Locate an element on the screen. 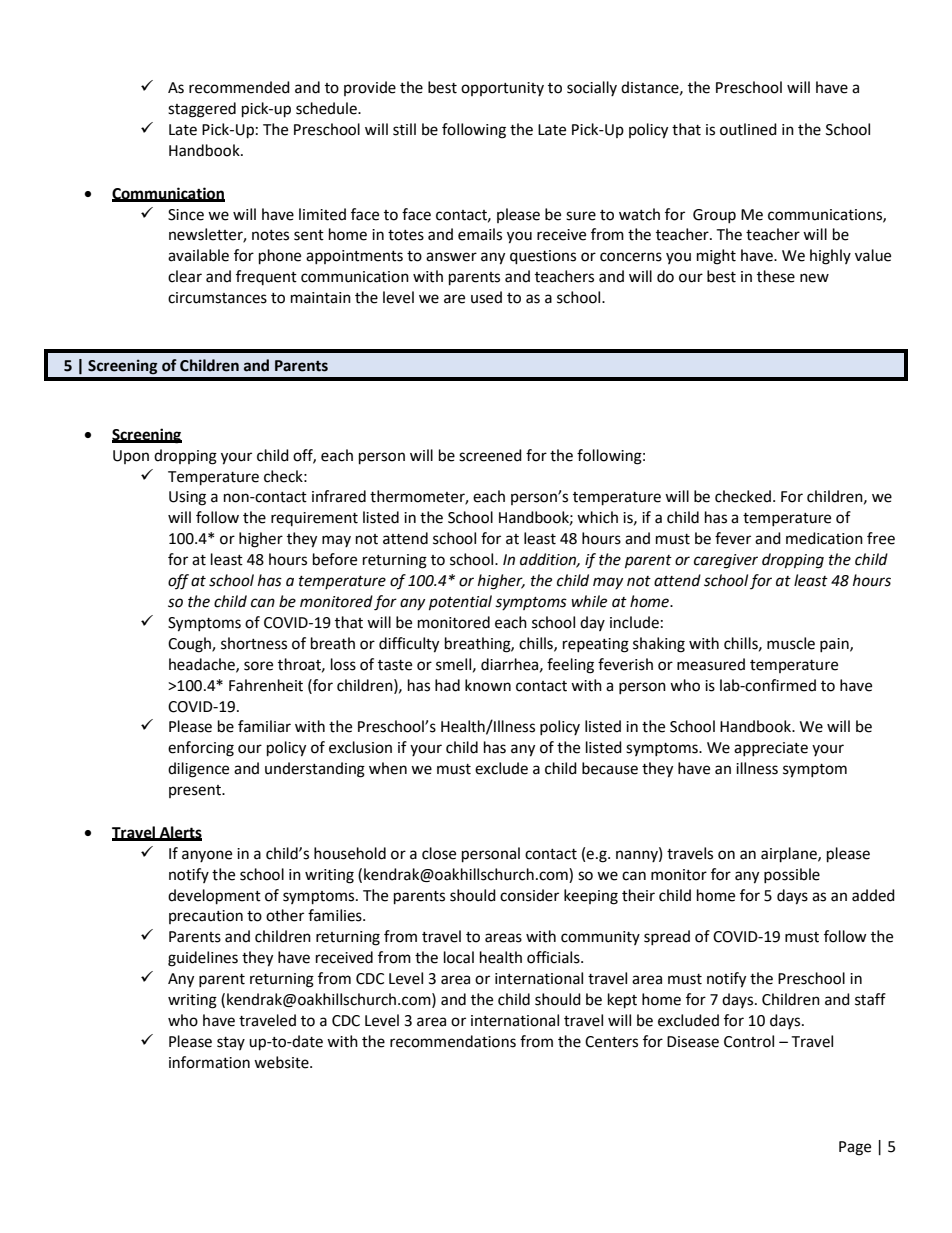  information is located at coordinates (209, 1062).
